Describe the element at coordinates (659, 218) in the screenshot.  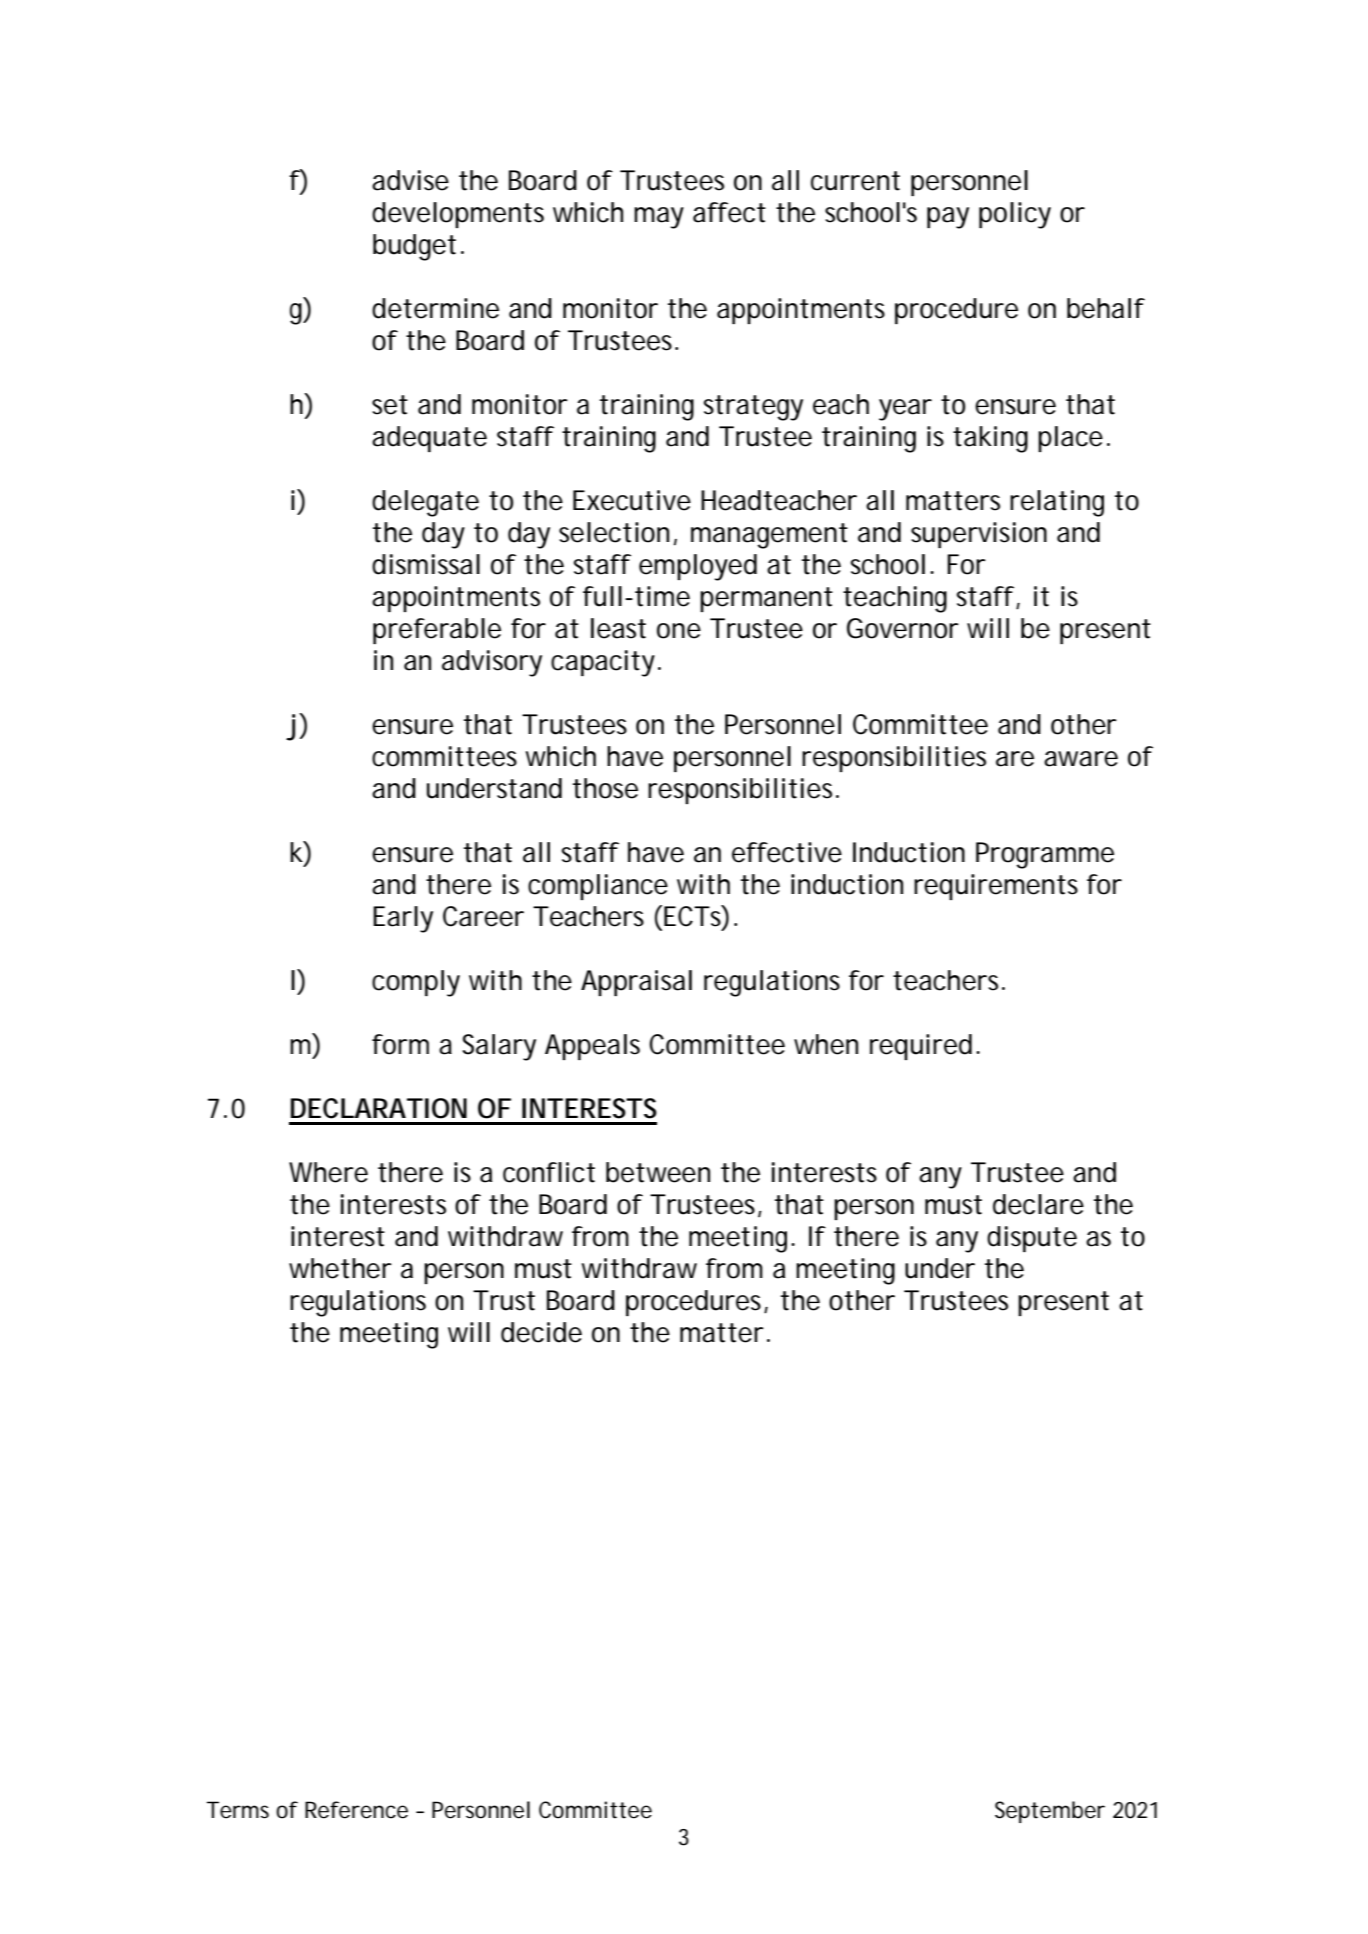
I see `may` at that location.
